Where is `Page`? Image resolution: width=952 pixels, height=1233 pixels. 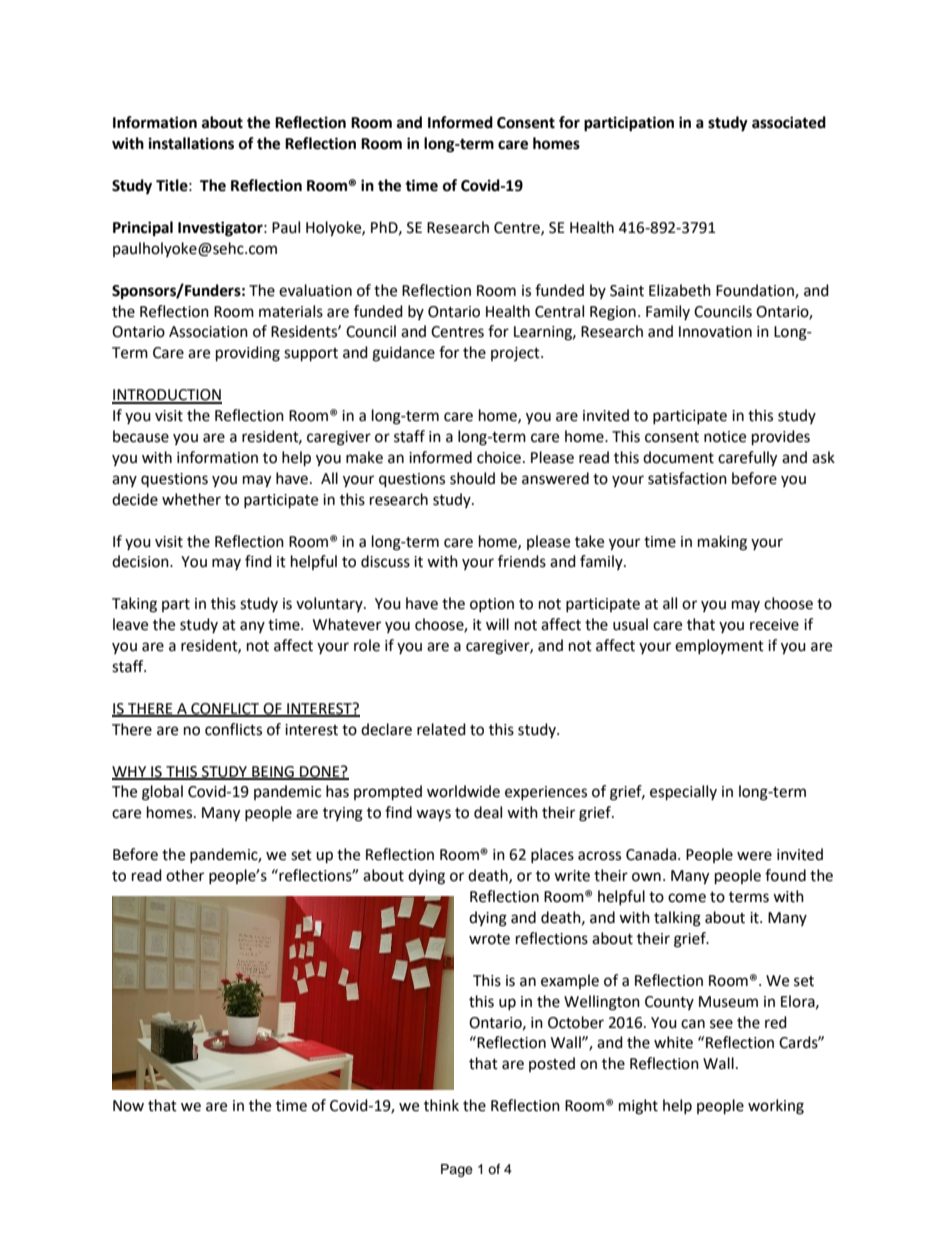 Page is located at coordinates (457, 1170).
